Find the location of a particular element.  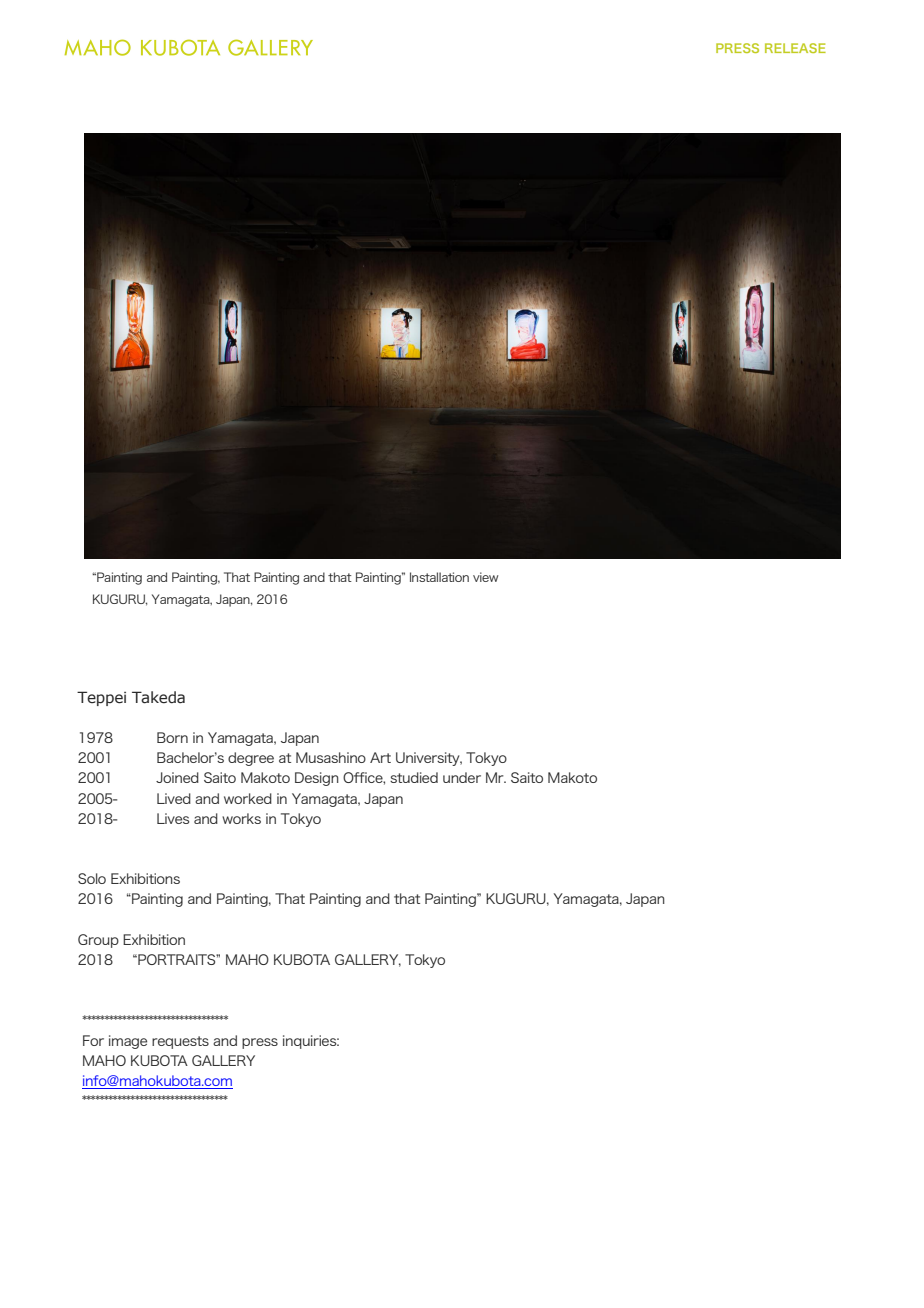

RELEASE is located at coordinates (795, 48).
